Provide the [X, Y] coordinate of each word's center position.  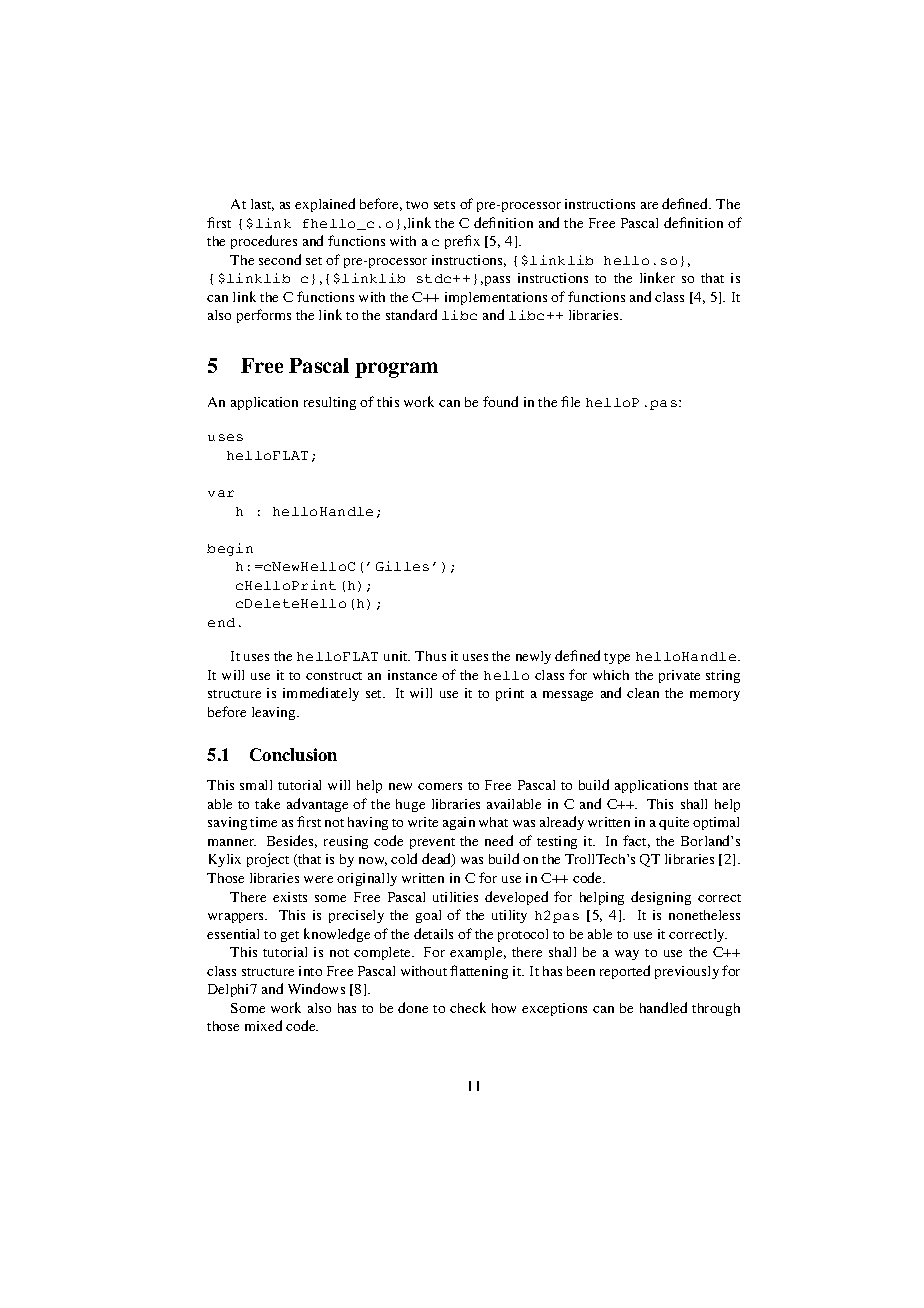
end [221, 622]
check [468, 1007]
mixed [263, 1025]
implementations [496, 298]
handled [663, 1007]
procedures [264, 242]
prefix [462, 242]
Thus [430, 656]
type [617, 658]
